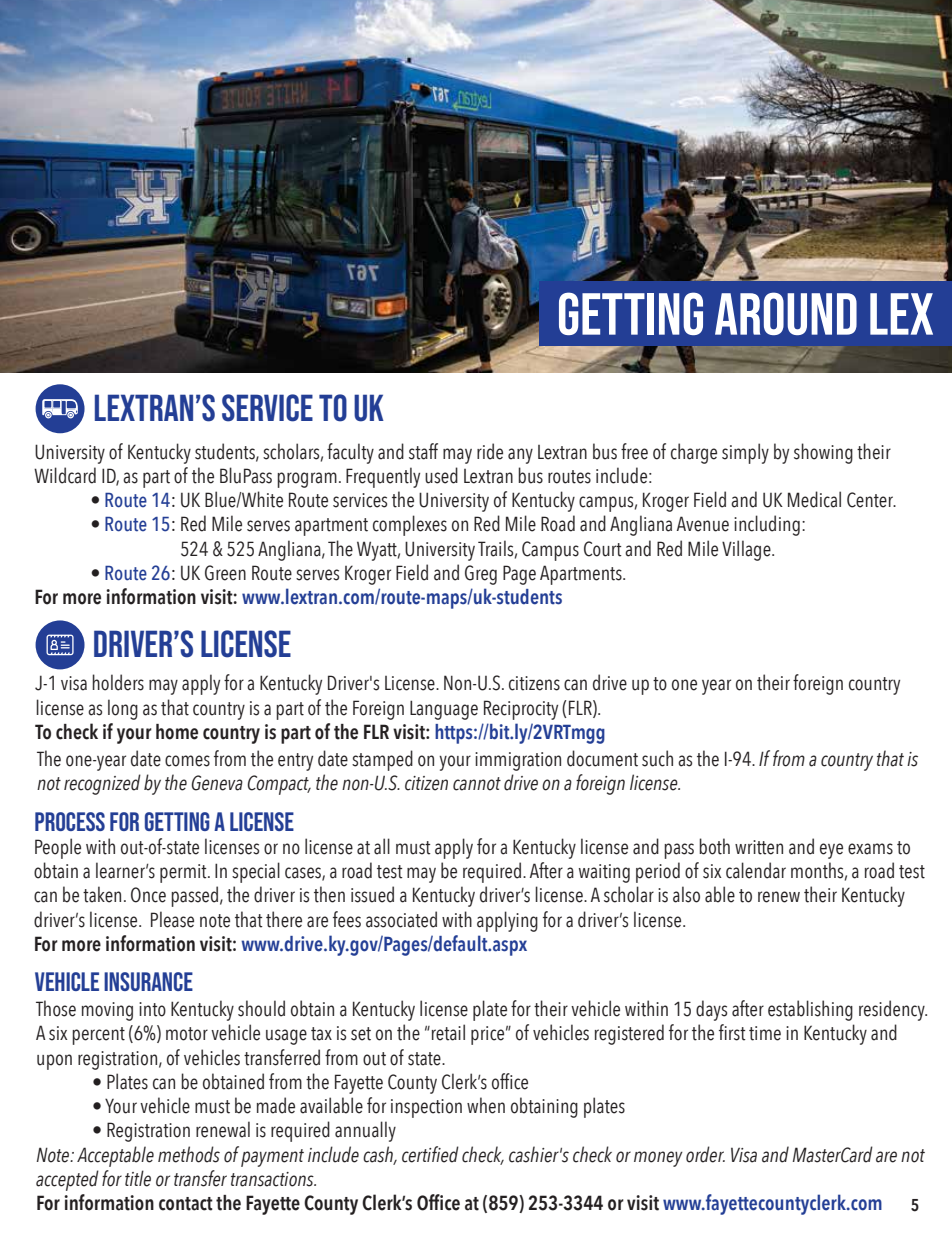 The image size is (952, 1233). I want to click on insurance, so click(148, 981).
